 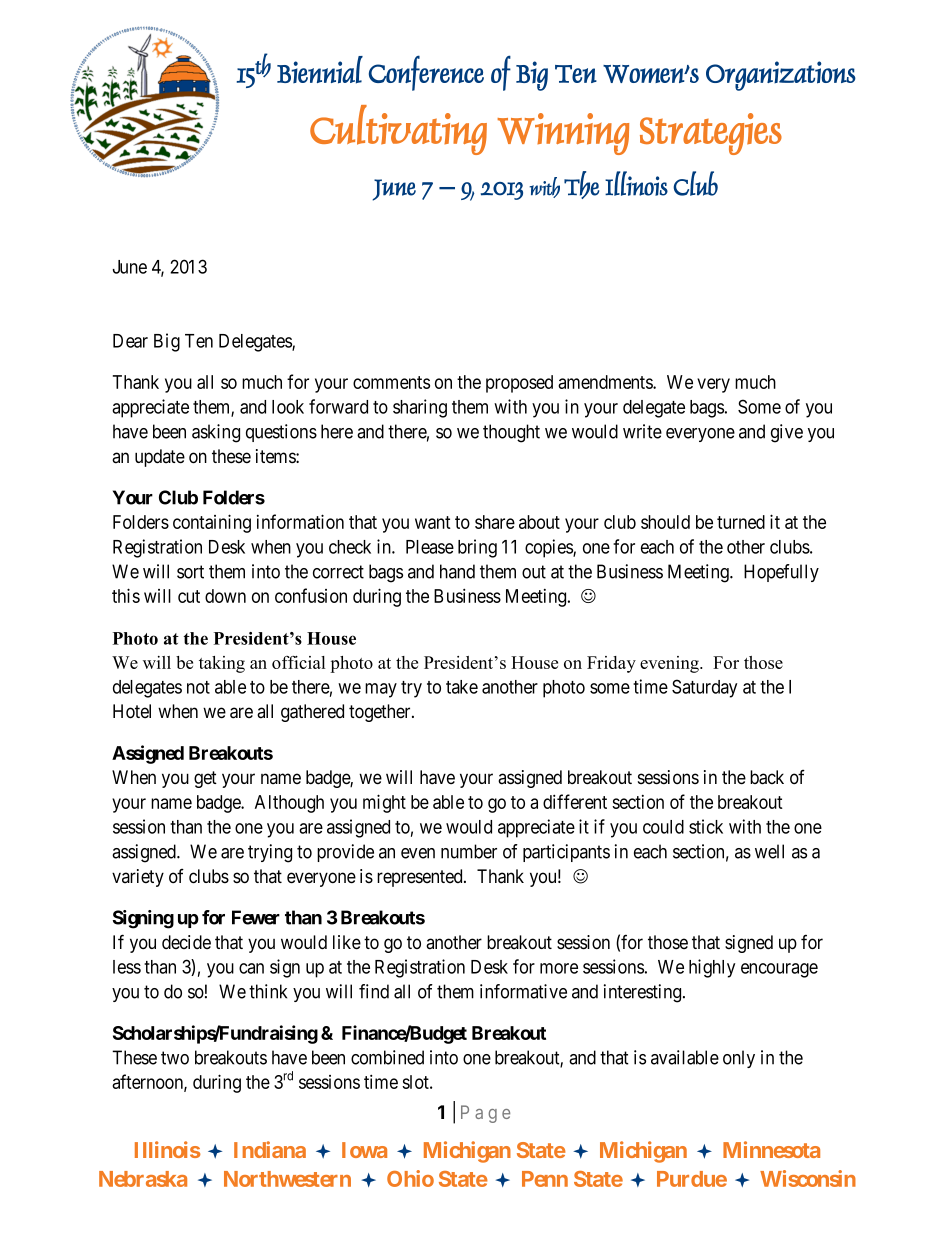 I want to click on Although, so click(x=289, y=804).
